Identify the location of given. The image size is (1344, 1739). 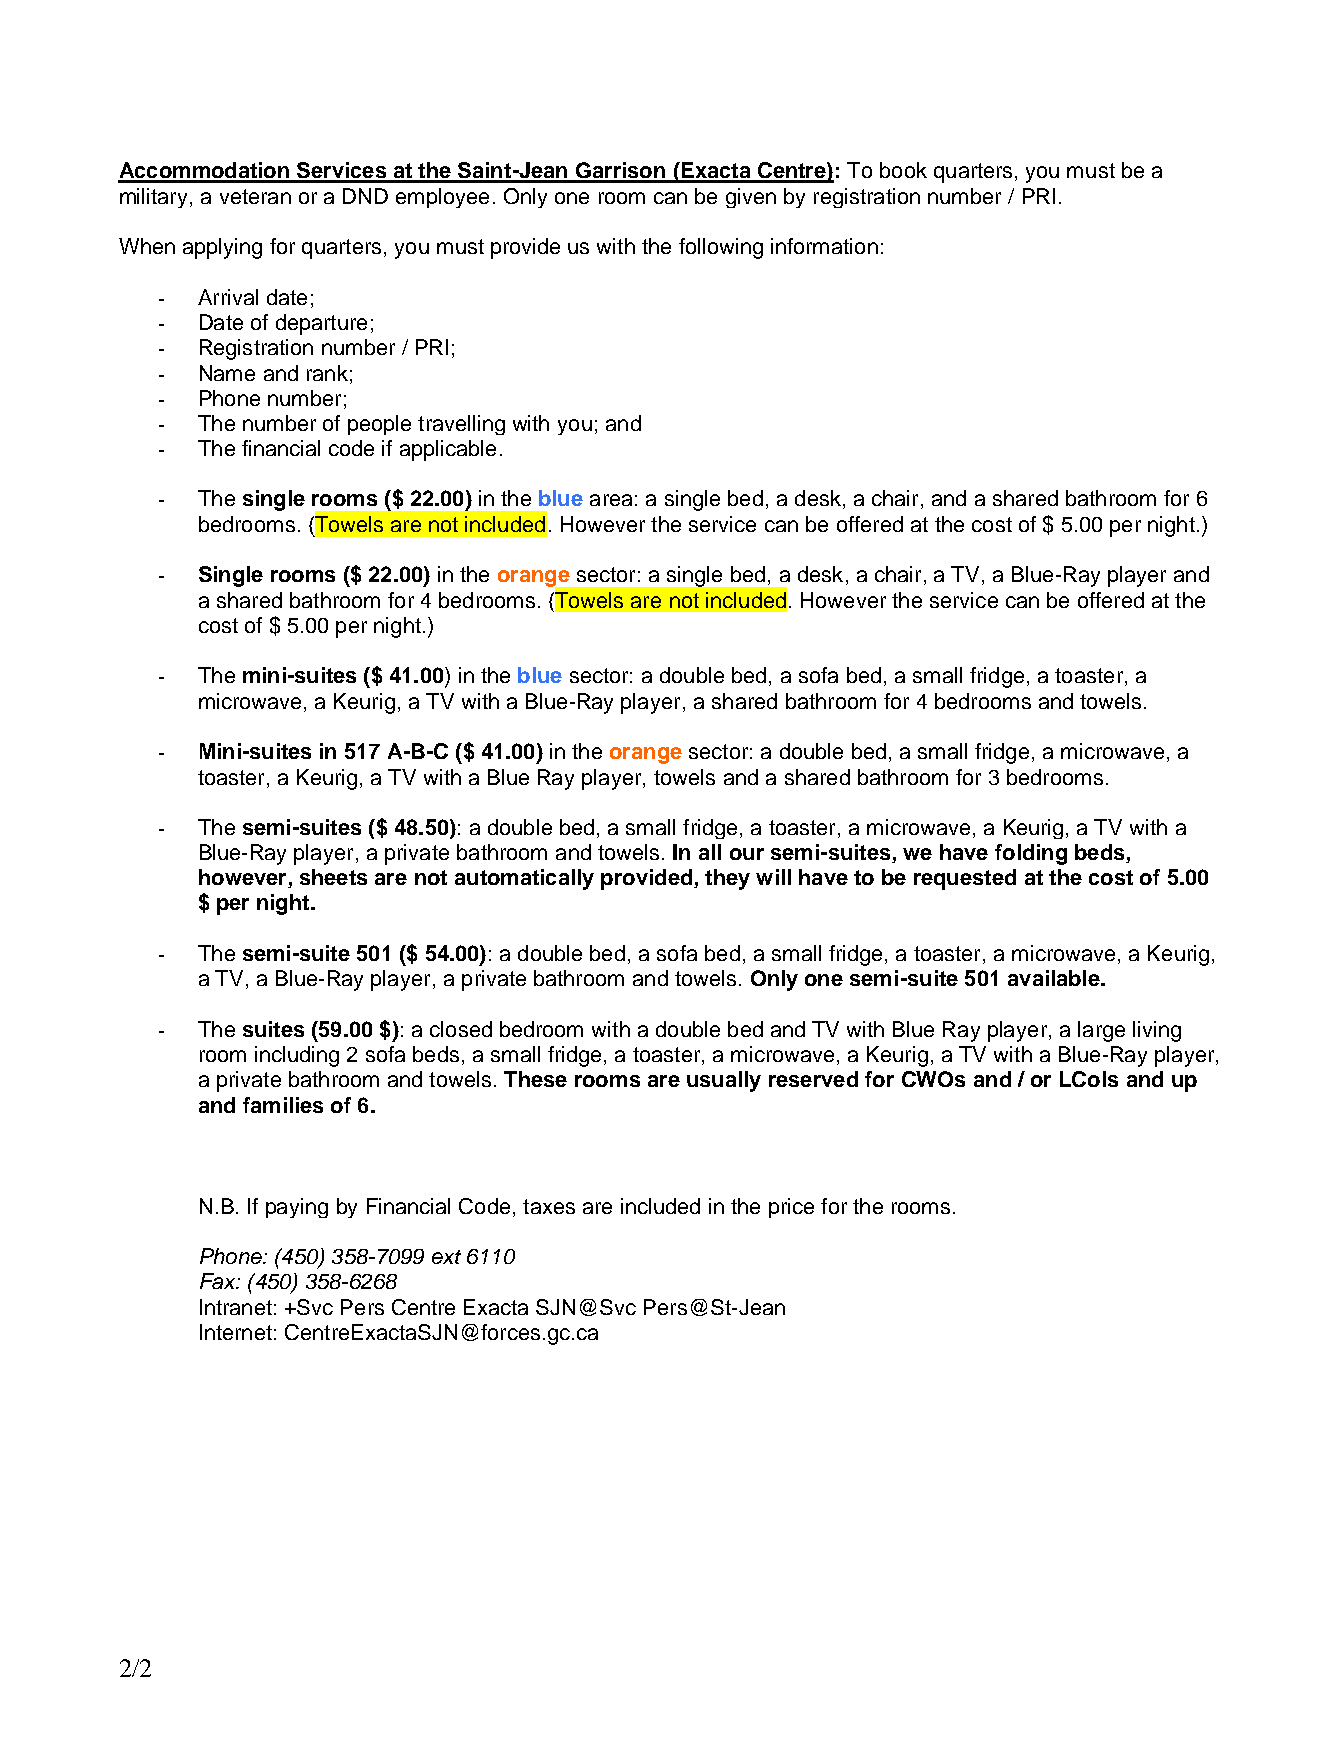
(751, 198).
